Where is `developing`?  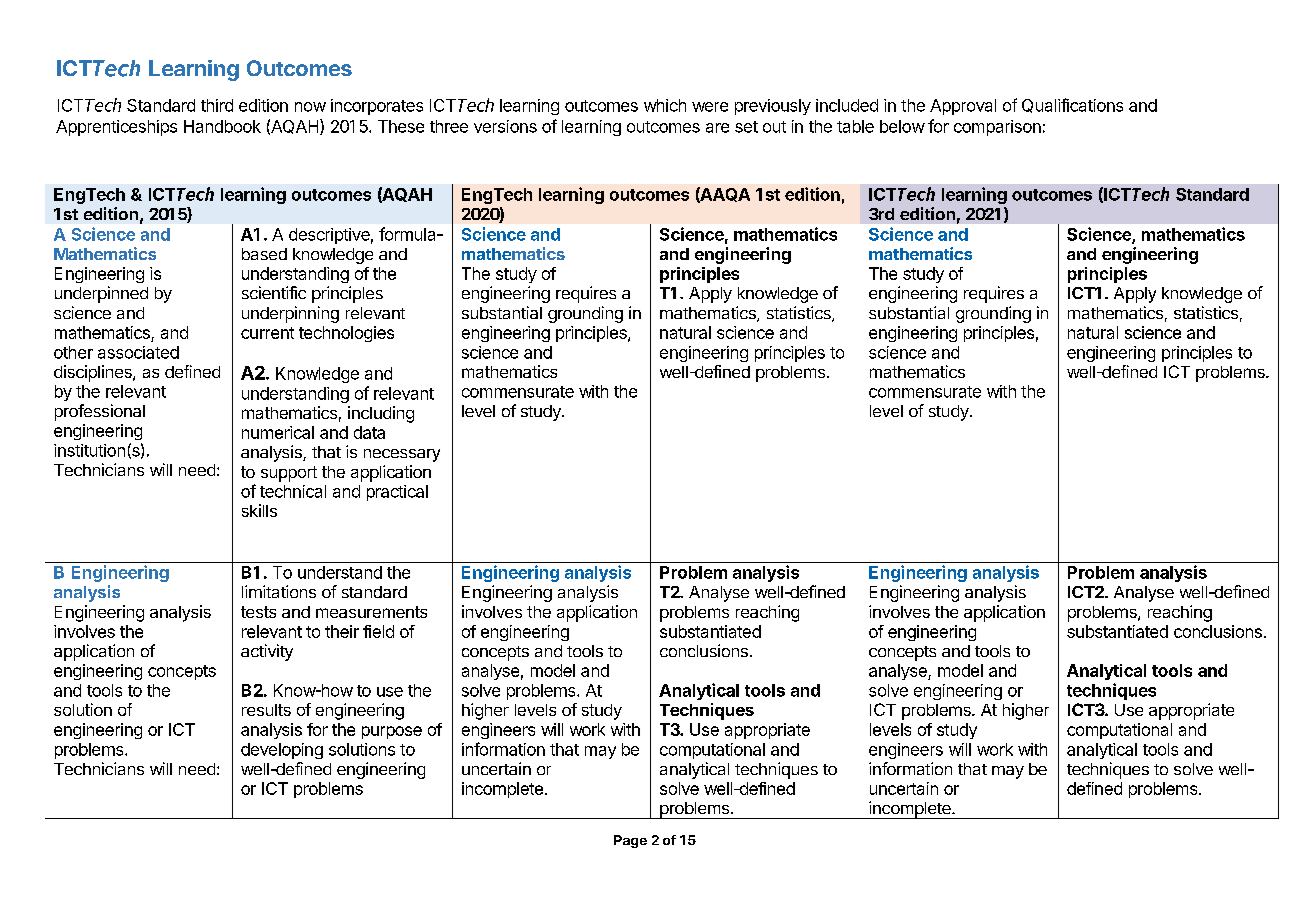 developing is located at coordinates (282, 751).
